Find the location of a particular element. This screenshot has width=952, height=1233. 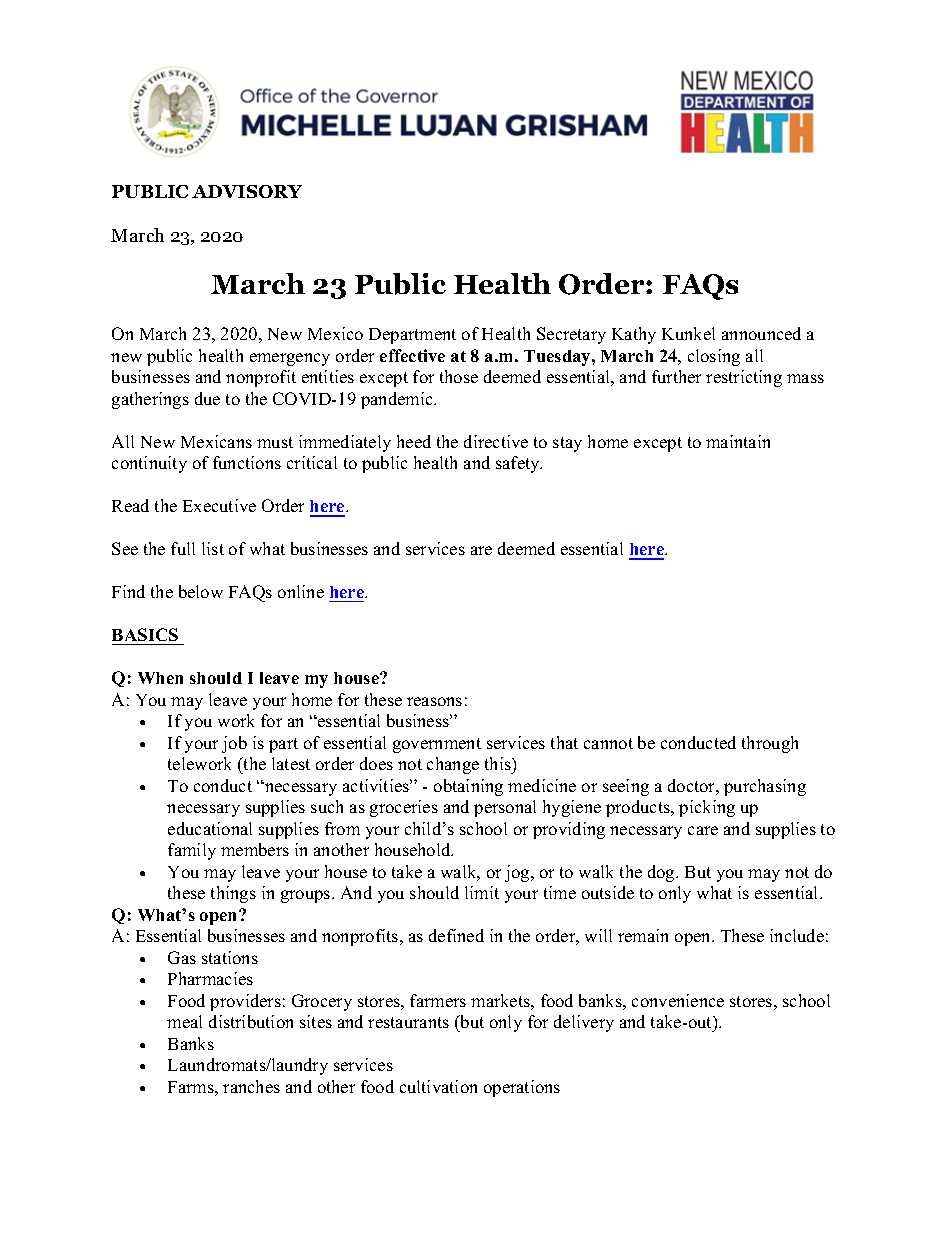

BASICS is located at coordinates (145, 634).
